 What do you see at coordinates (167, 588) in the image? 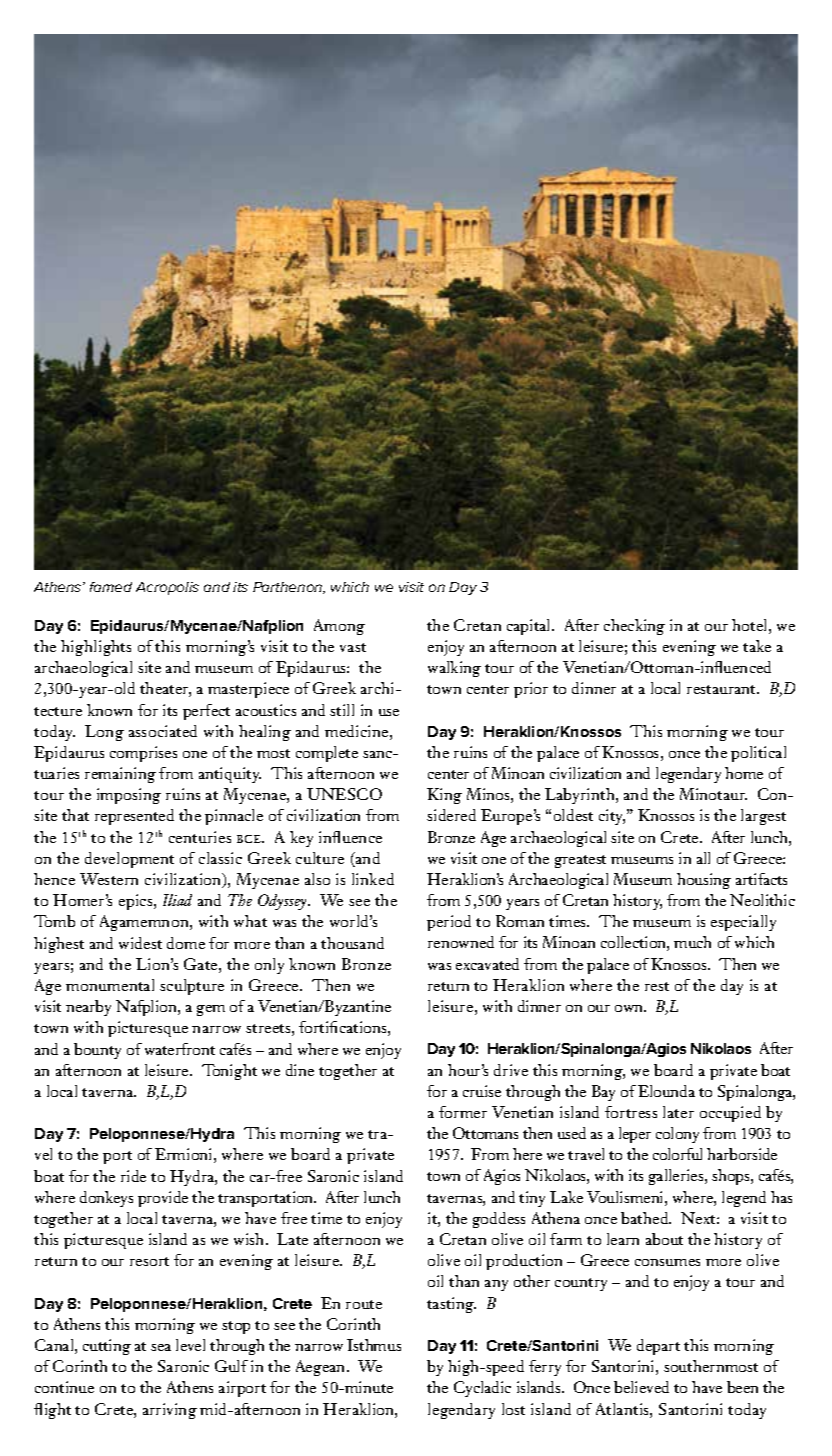
I see `Acropolis` at bounding box center [167, 588].
